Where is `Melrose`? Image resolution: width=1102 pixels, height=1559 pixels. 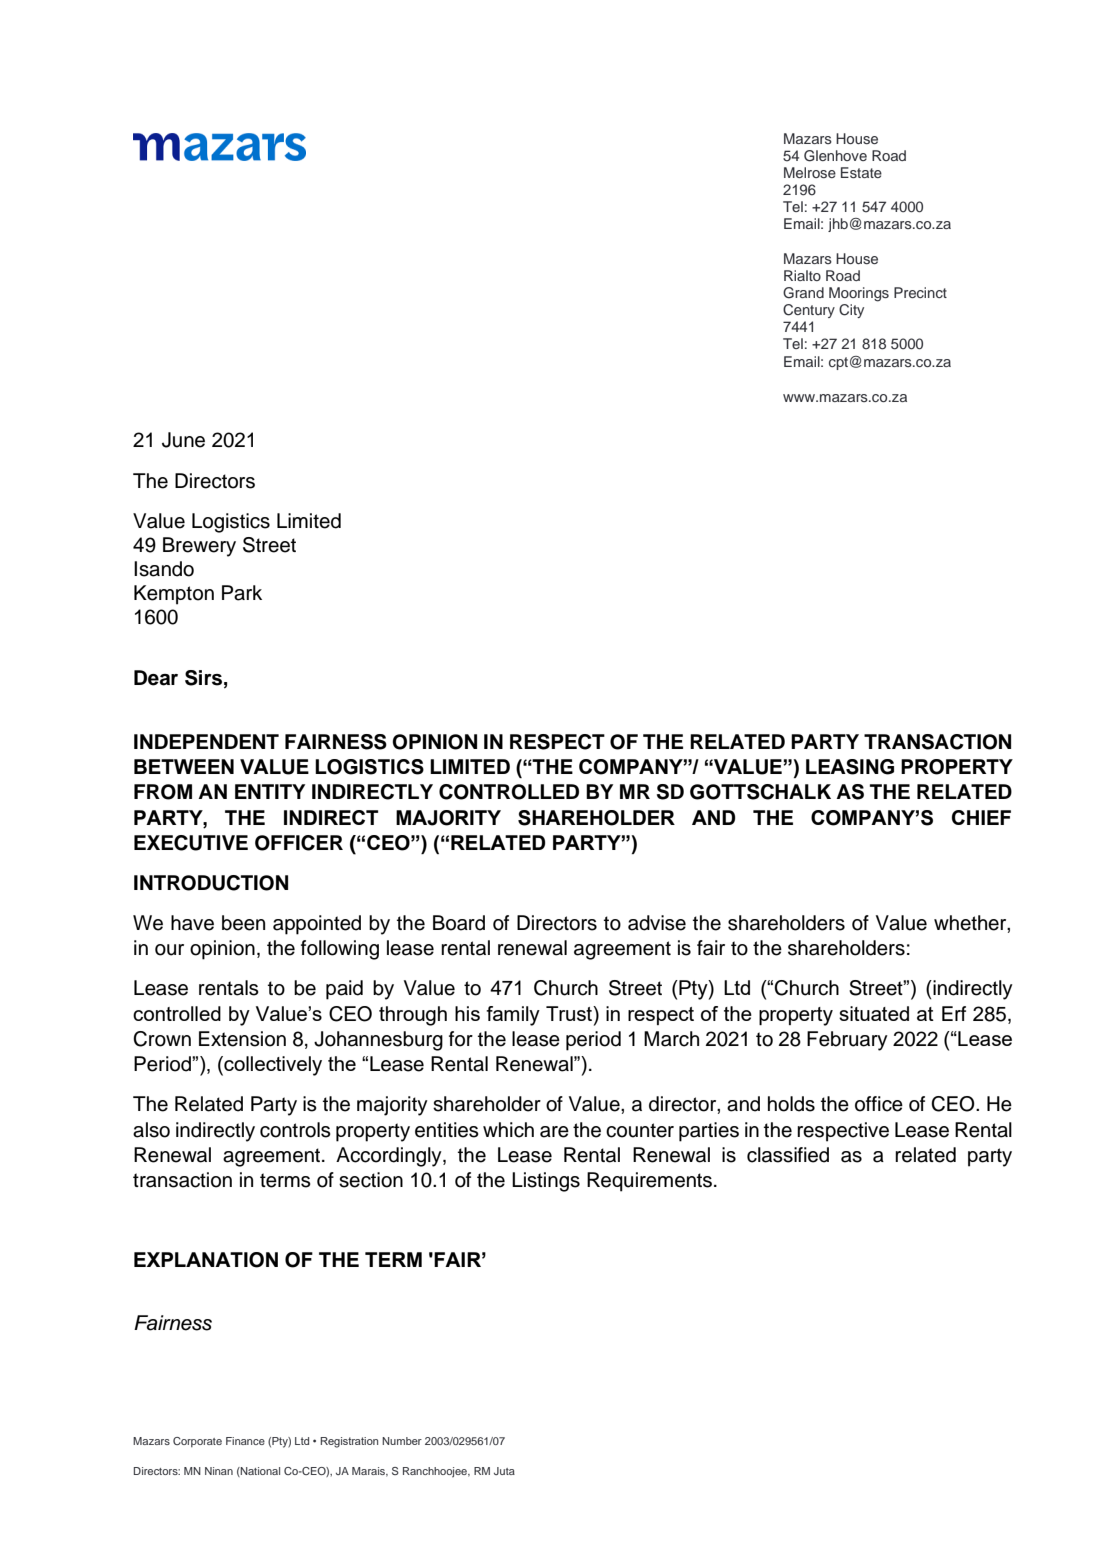
Melrose is located at coordinates (810, 172).
